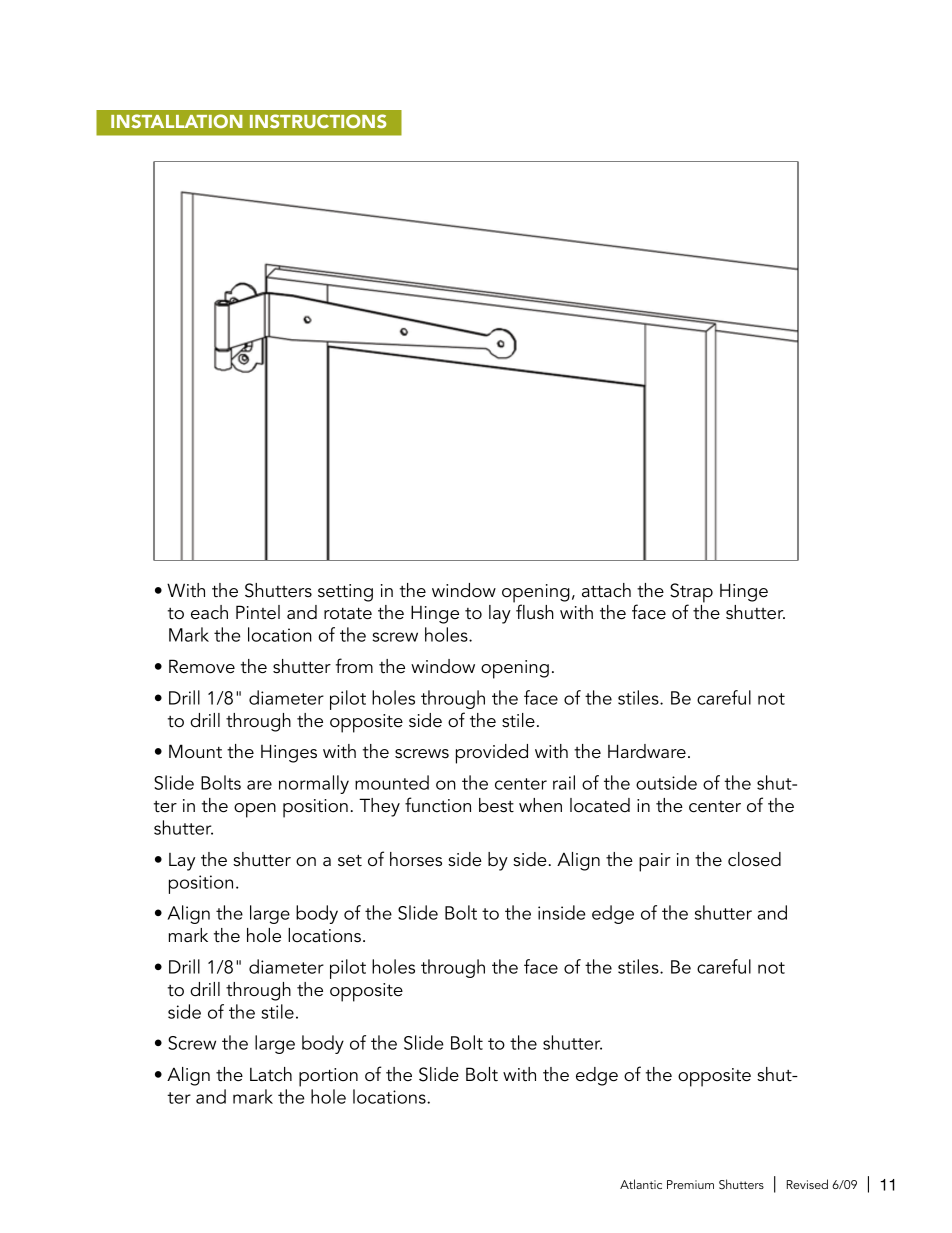 The height and width of the screenshot is (1233, 952). I want to click on horses, so click(416, 859).
